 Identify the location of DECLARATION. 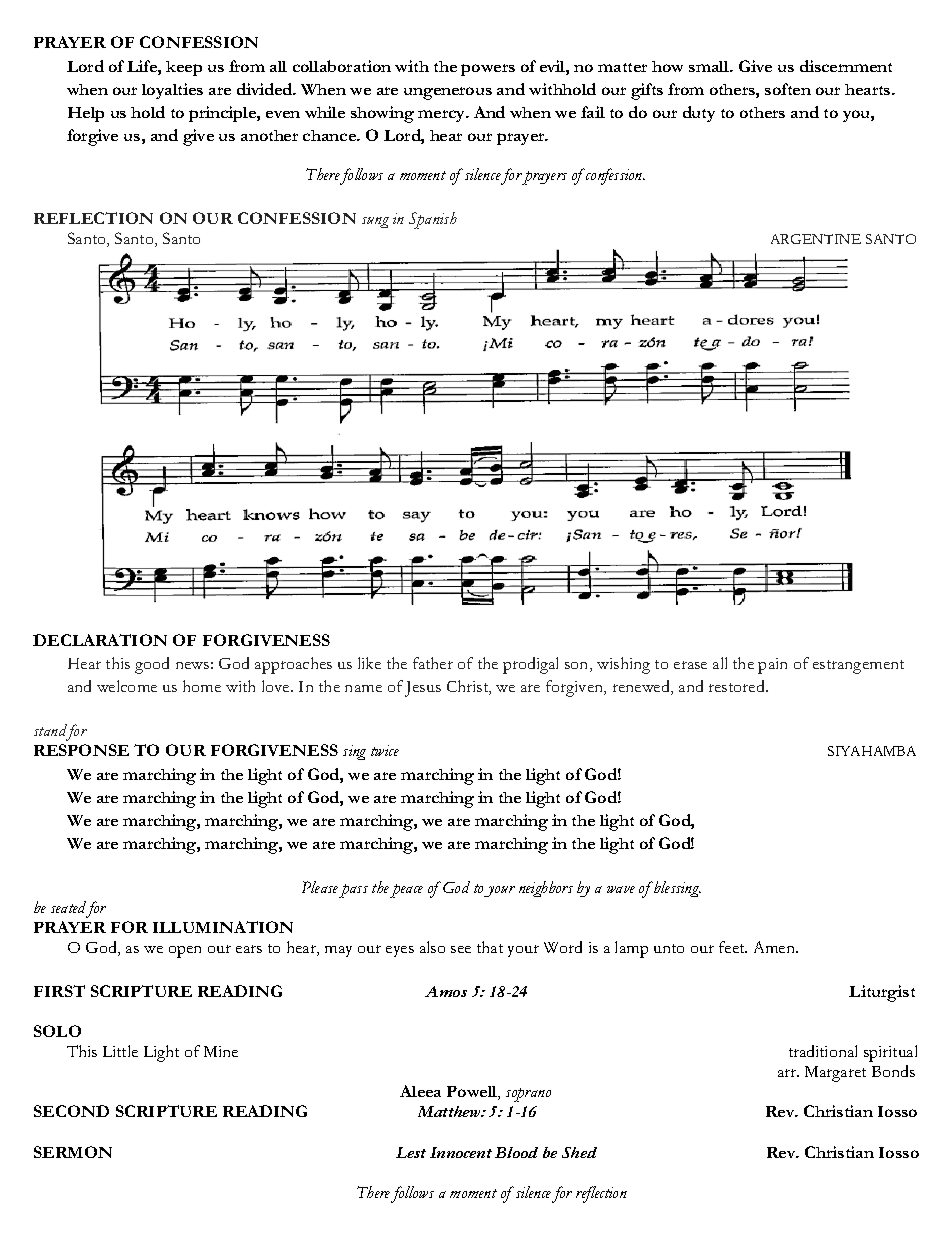
(100, 640).
